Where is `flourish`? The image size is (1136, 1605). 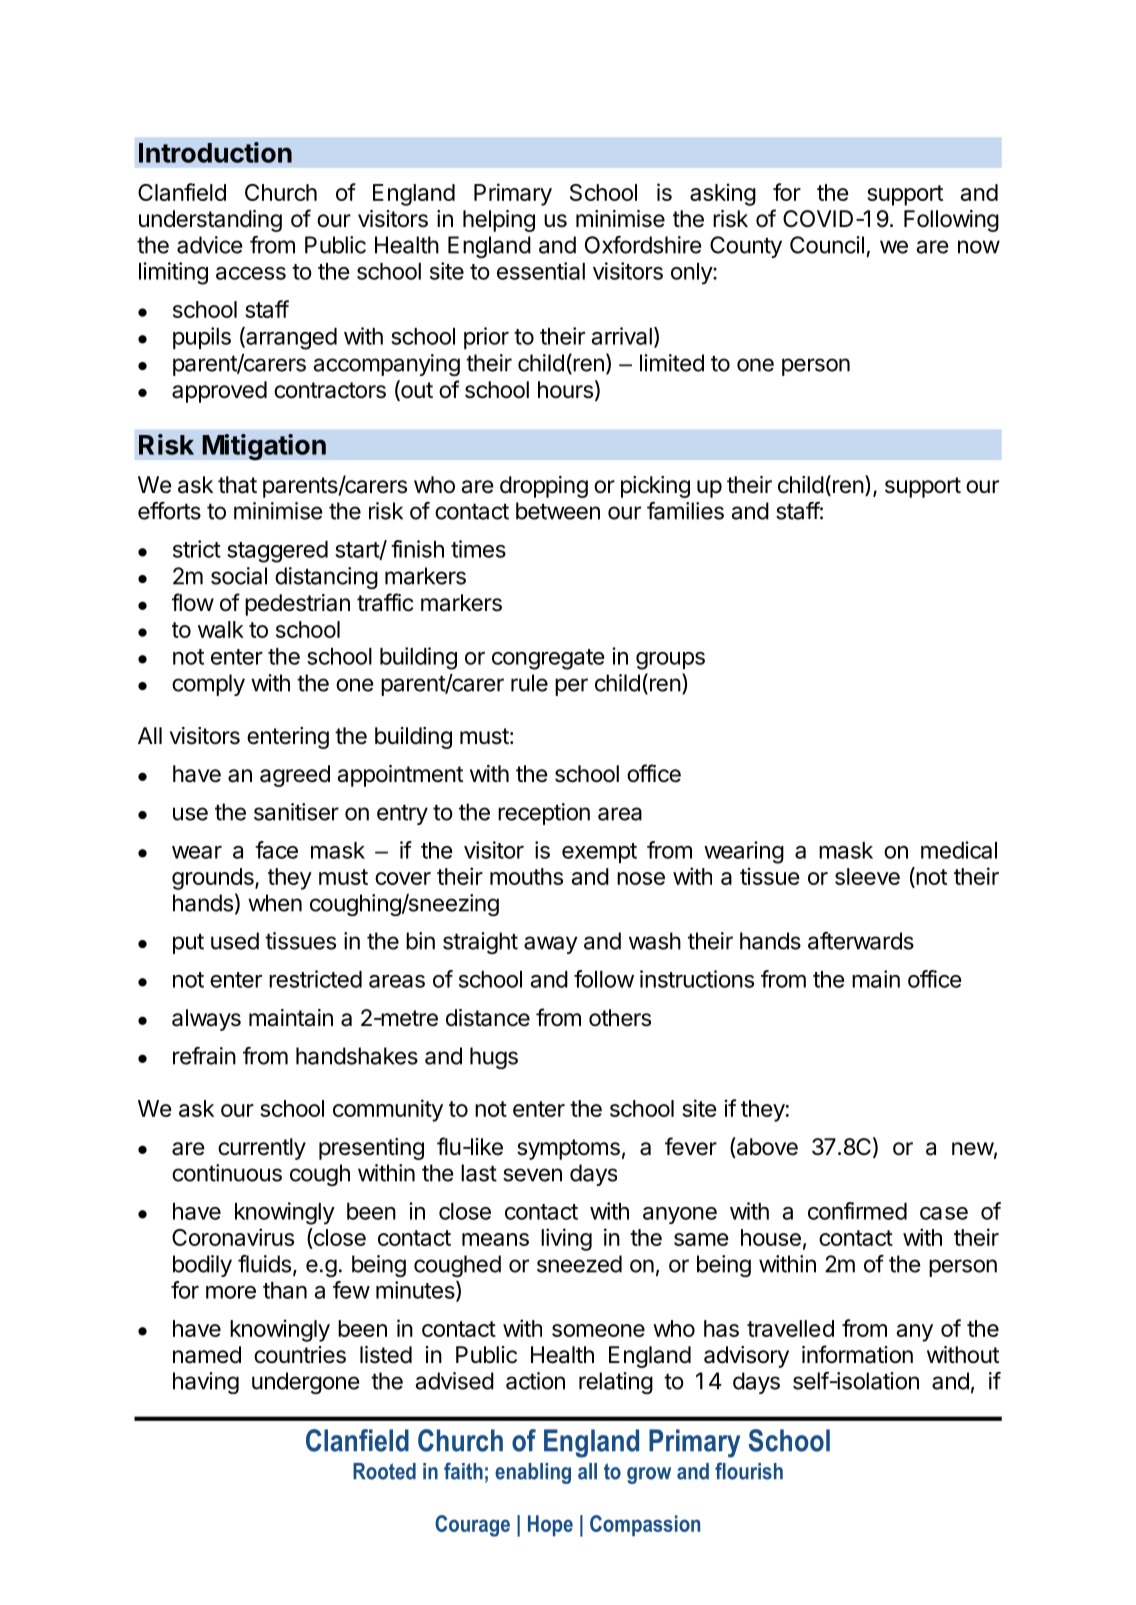 flourish is located at coordinates (749, 1471).
